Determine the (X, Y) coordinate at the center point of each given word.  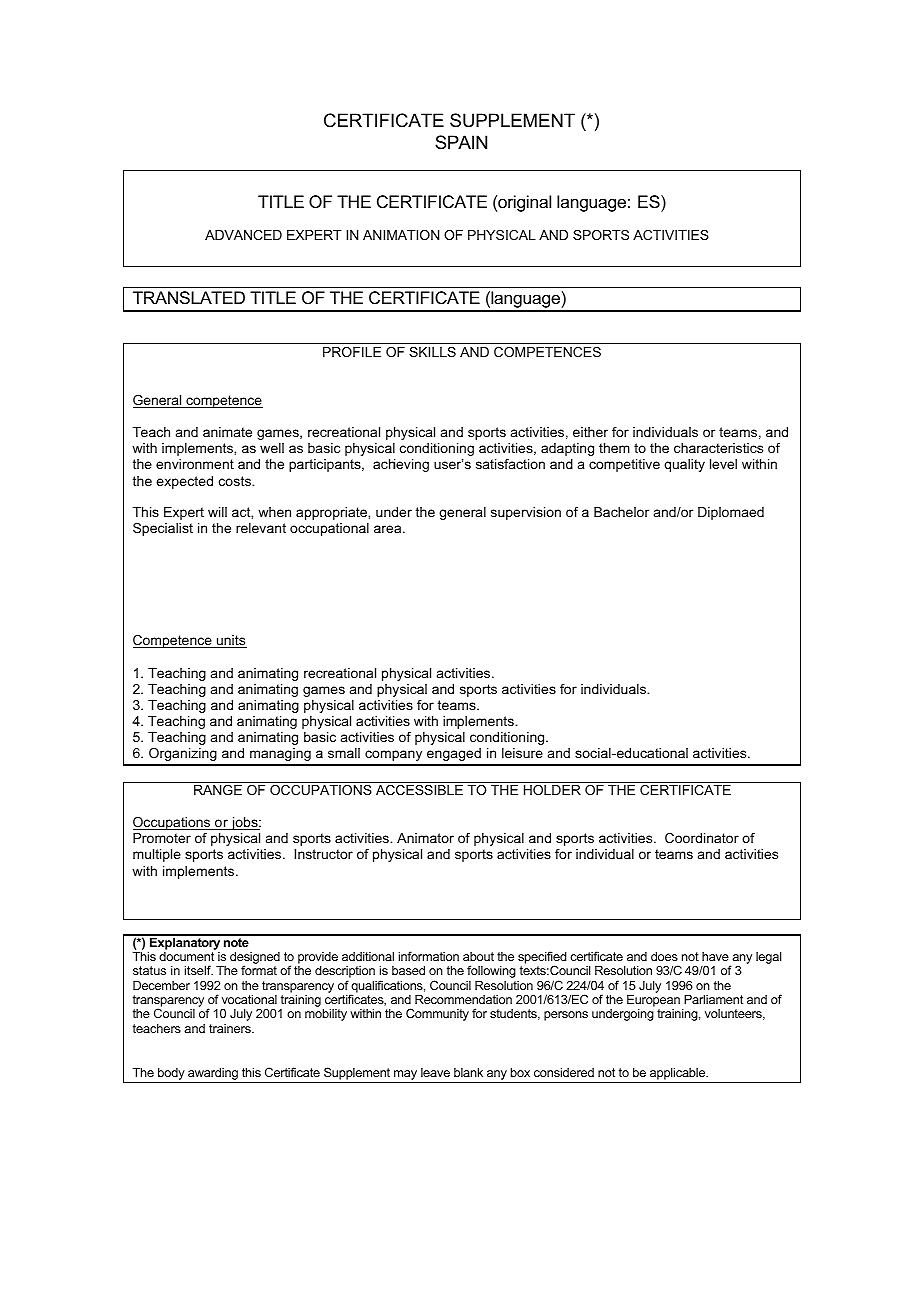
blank (468, 1072)
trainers (231, 1028)
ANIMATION (401, 235)
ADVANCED (243, 235)
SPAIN (461, 142)
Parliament (713, 999)
